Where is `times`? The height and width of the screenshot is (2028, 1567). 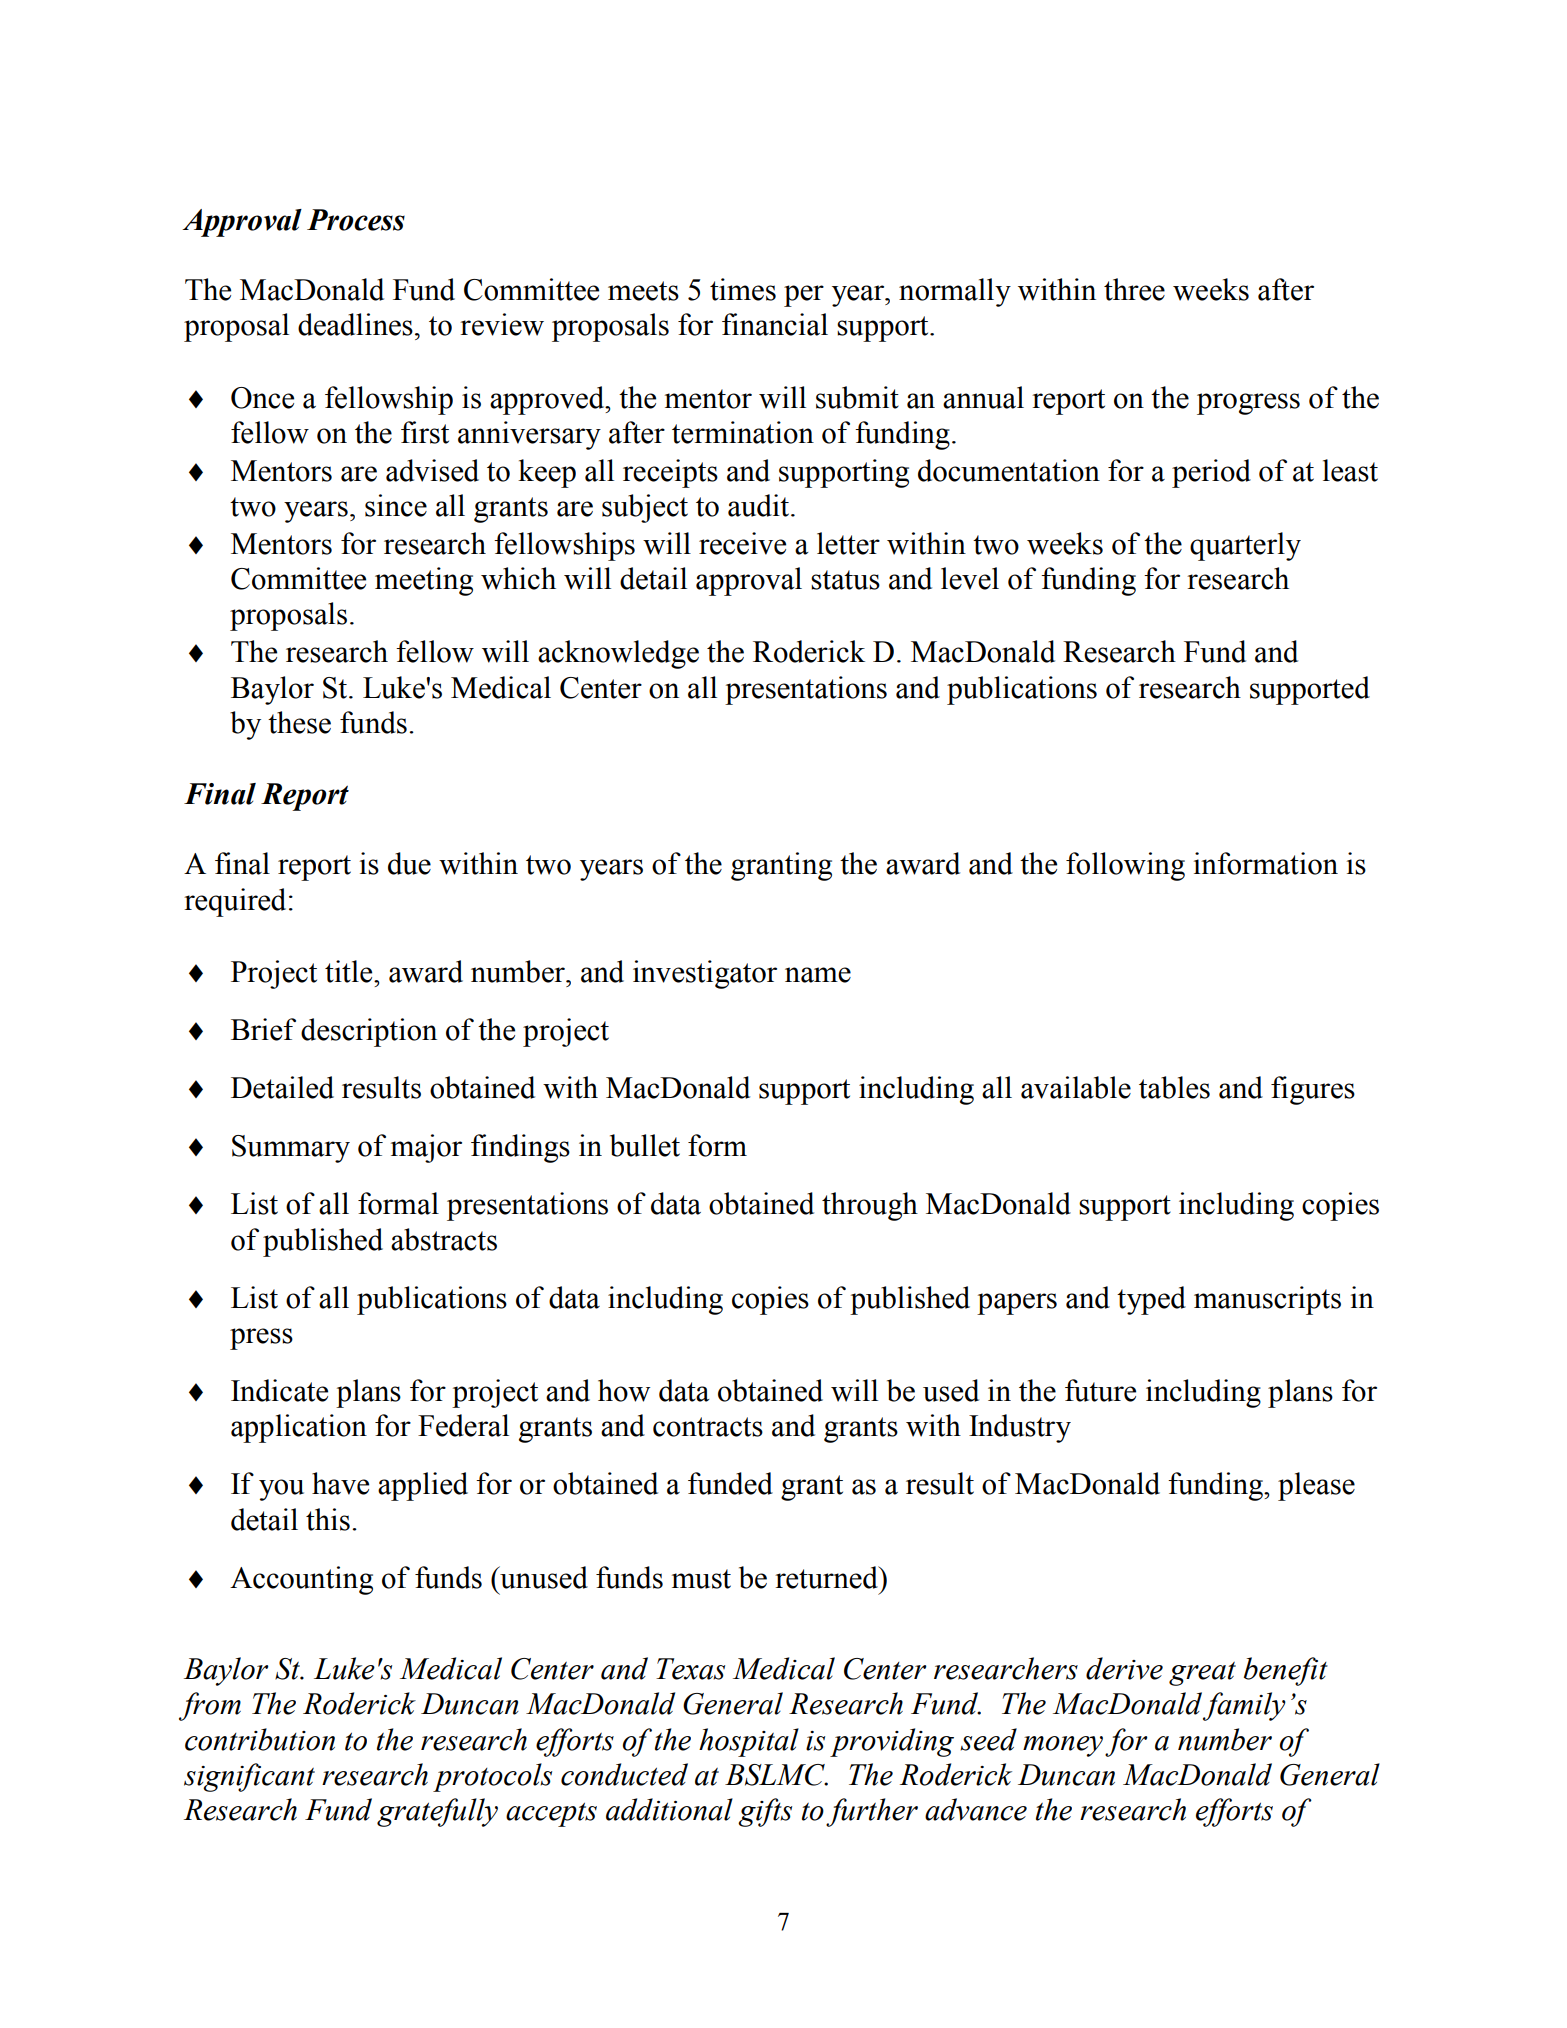 times is located at coordinates (743, 289).
